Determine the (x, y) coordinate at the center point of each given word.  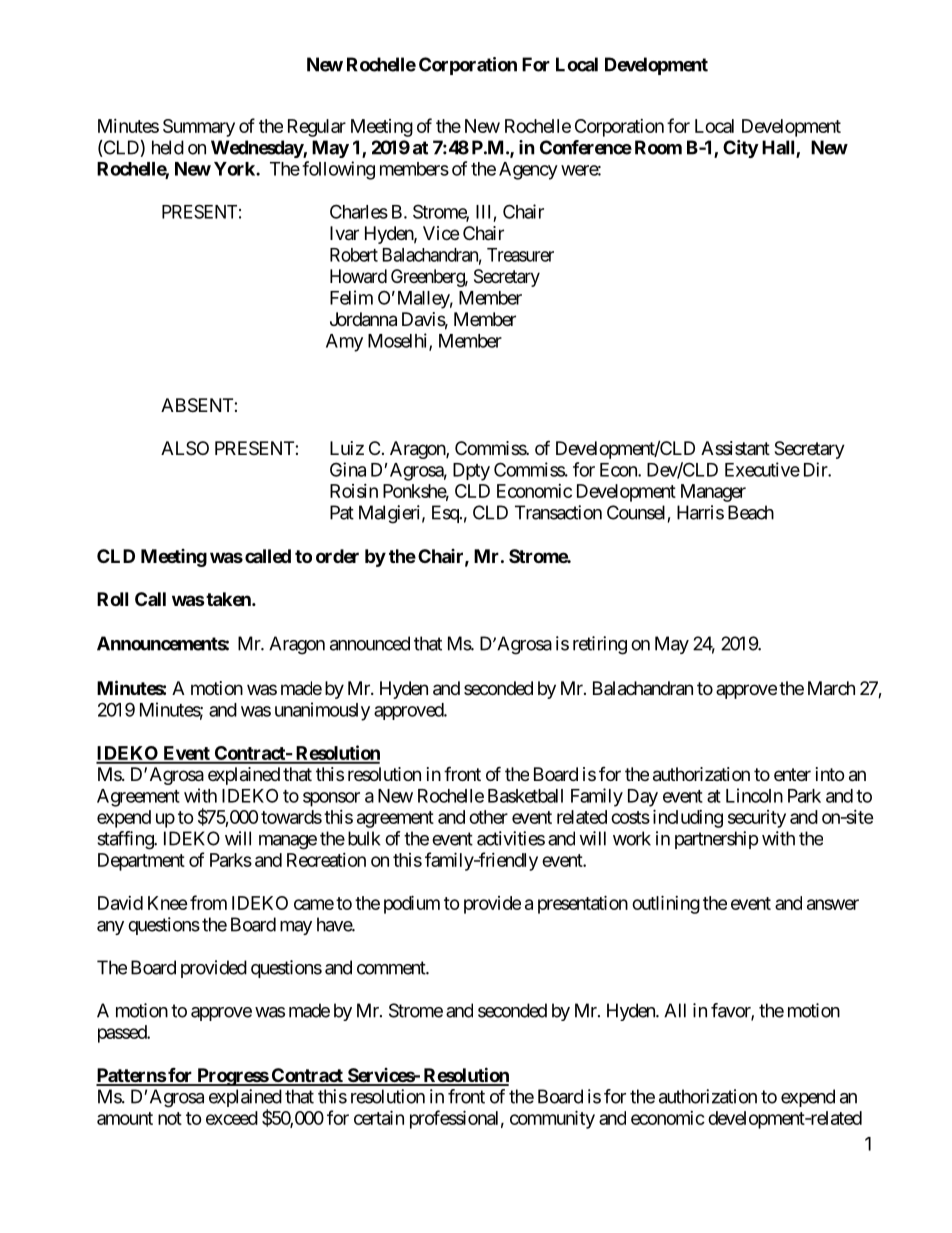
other (488, 817)
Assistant (735, 448)
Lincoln (754, 795)
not (170, 1118)
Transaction (558, 512)
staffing (126, 840)
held (168, 147)
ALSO (185, 448)
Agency (528, 171)
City (741, 149)
